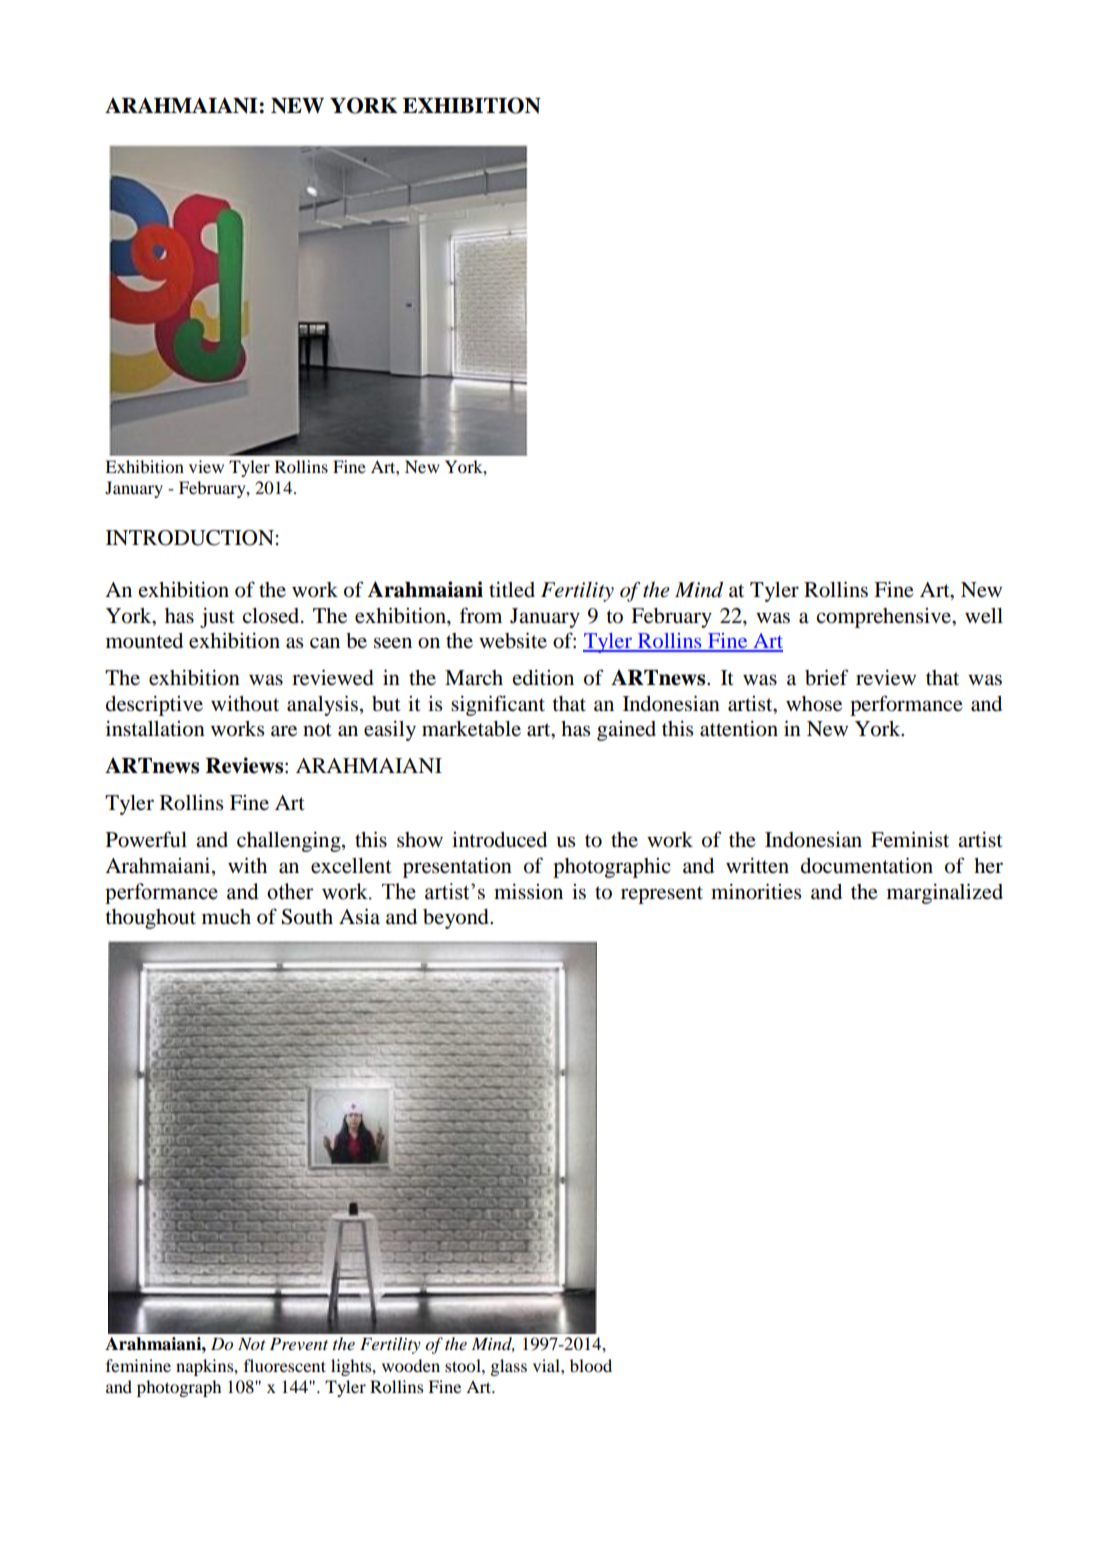  Describe the element at coordinates (756, 891) in the screenshot. I see `minorities` at that location.
